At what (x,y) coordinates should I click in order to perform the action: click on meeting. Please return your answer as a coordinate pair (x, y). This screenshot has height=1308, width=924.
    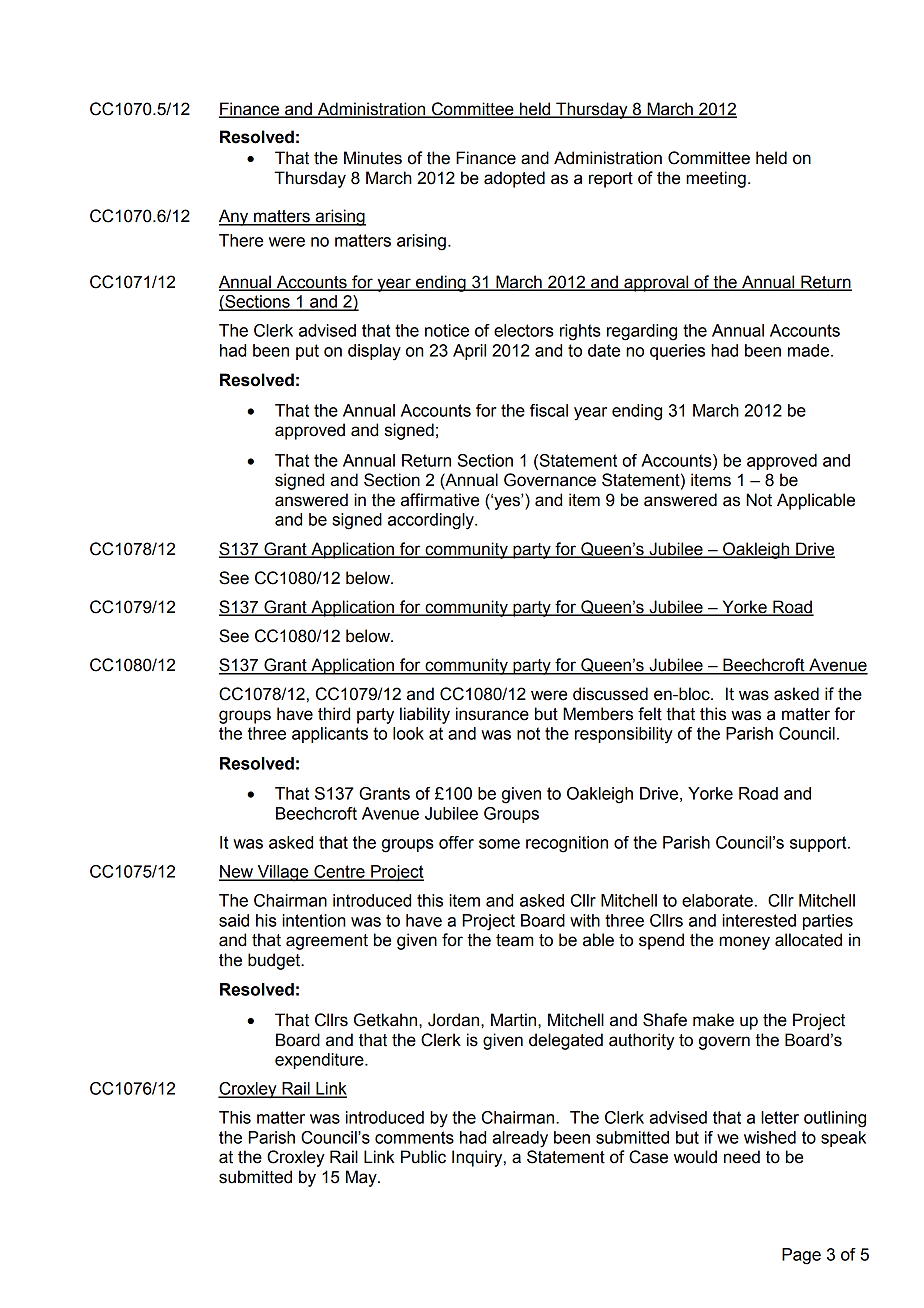
    Looking at the image, I should click on (716, 179).
